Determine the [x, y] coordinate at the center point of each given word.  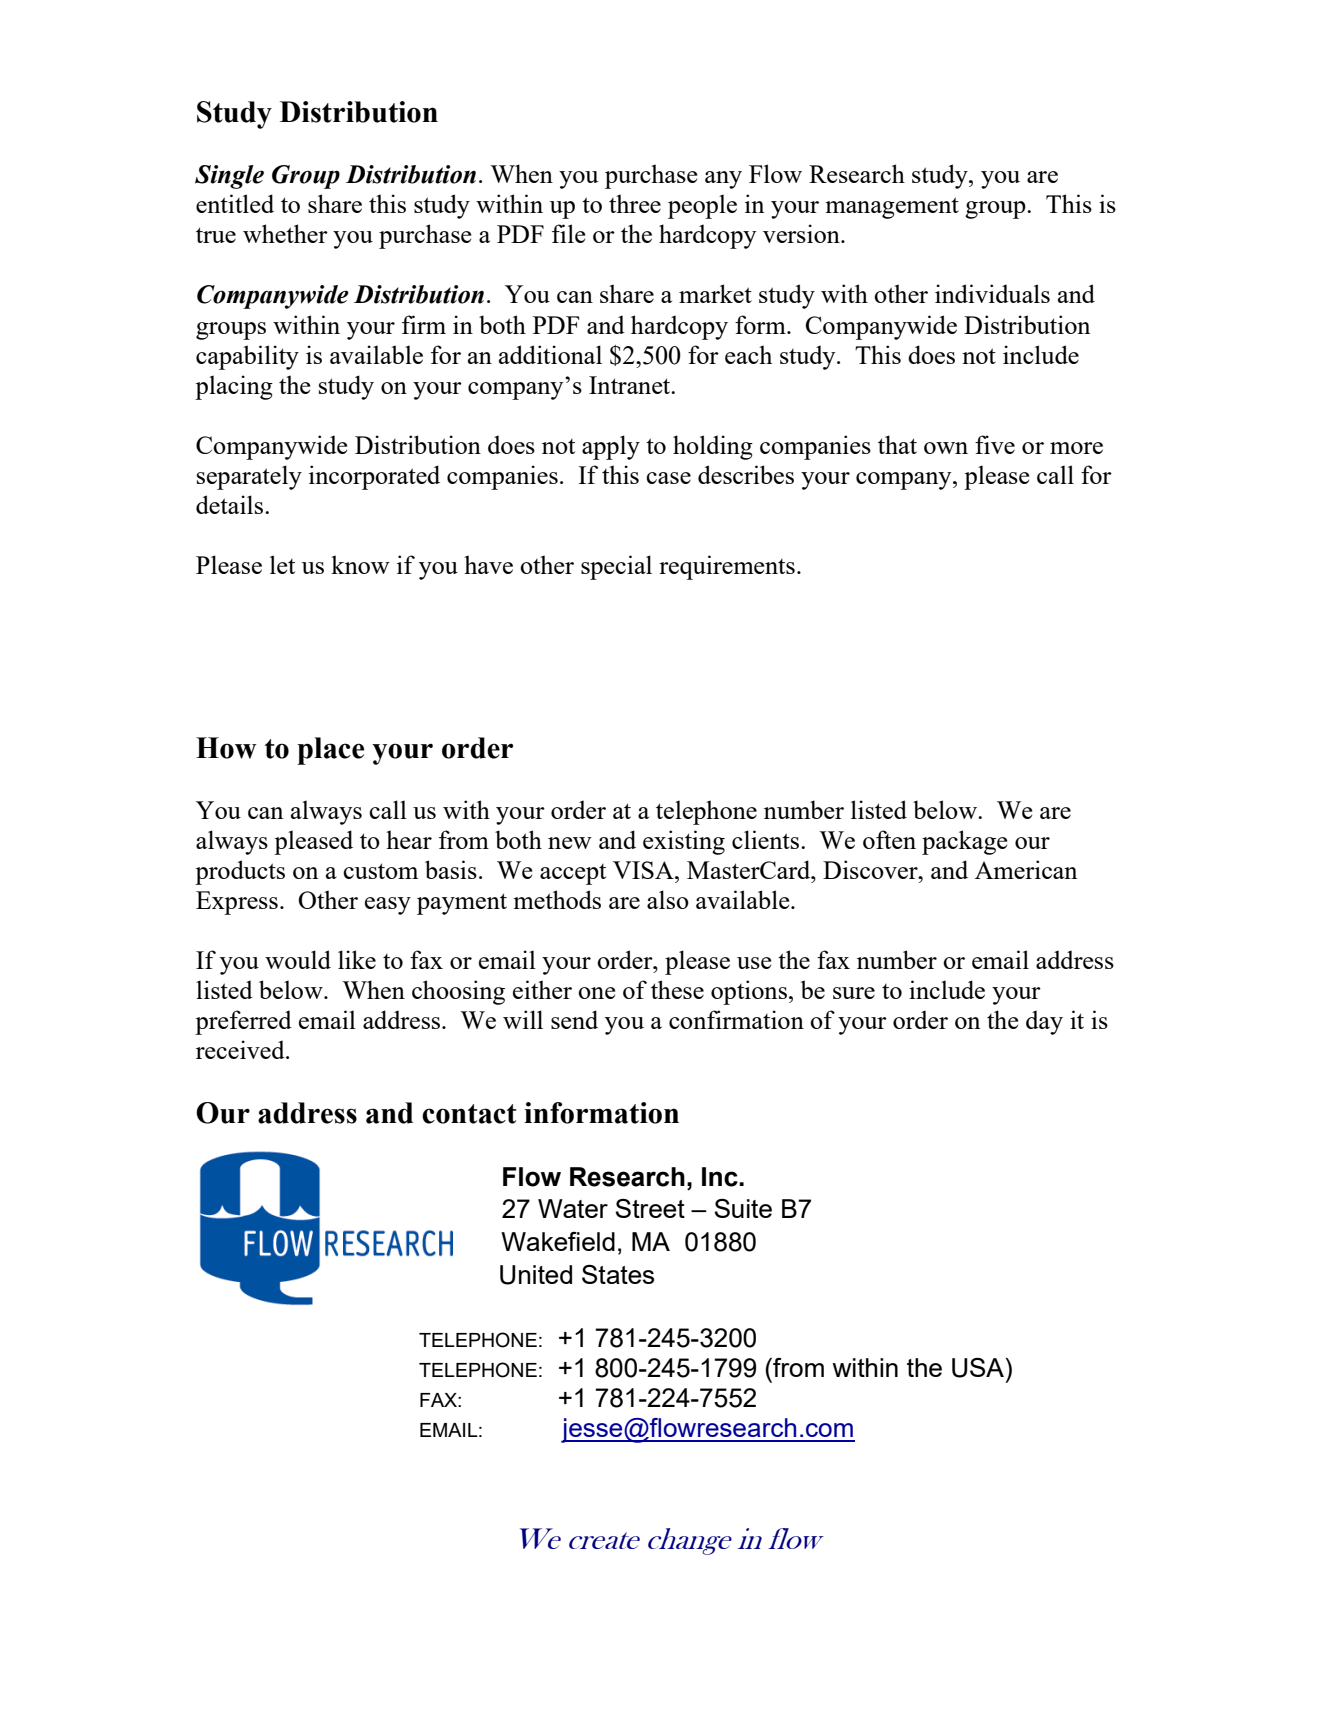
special [616, 567]
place [330, 751]
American [1026, 869]
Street [650, 1208]
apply [611, 447]
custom [380, 871]
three [635, 203]
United [536, 1275]
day [1044, 1022]
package [965, 842]
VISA [644, 870]
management [892, 208]
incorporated [374, 477]
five [995, 444]
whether [285, 233]
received [241, 1049]
